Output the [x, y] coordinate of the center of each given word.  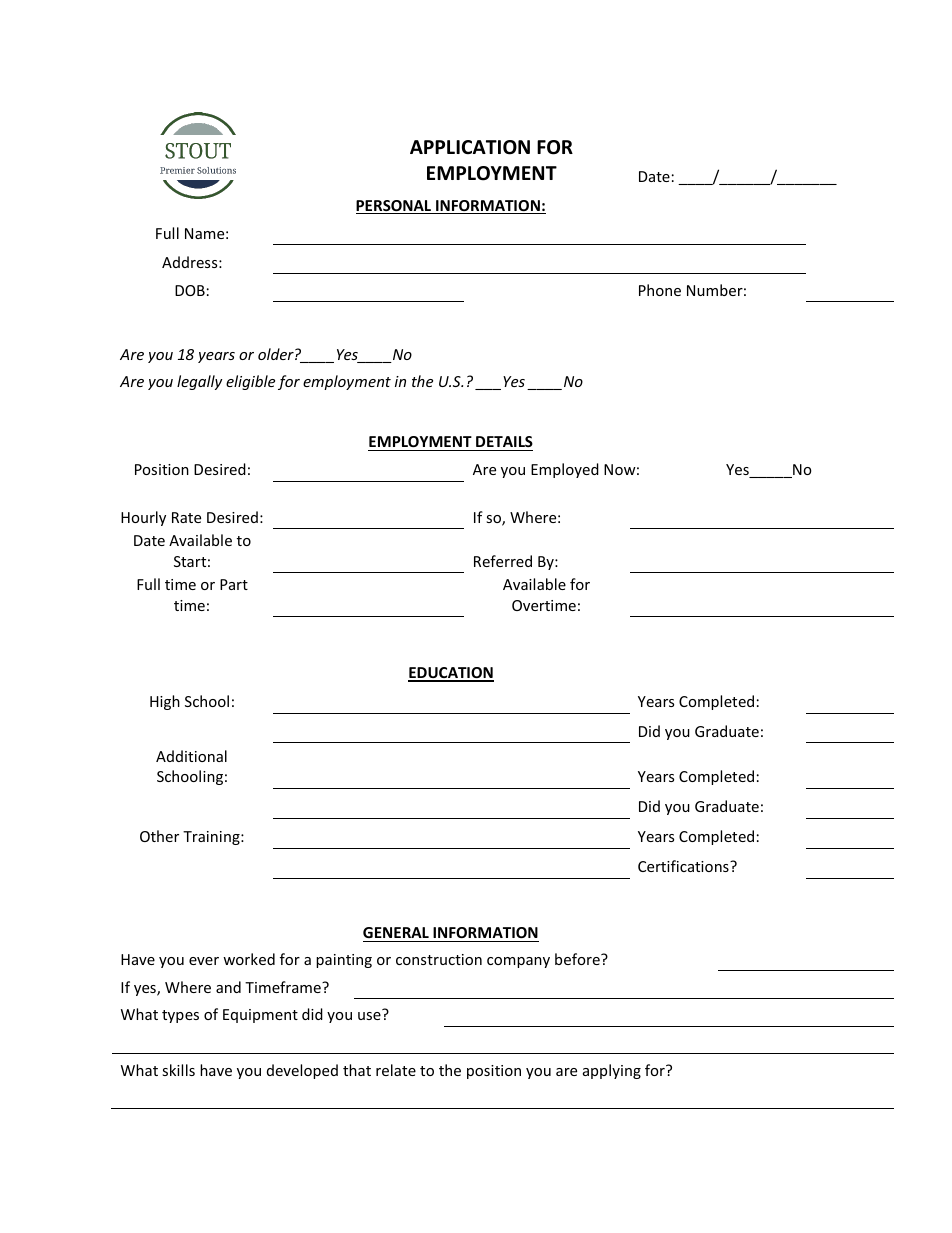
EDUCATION [451, 674]
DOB [190, 290]
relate [396, 1070]
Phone [660, 290]
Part [234, 584]
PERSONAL [394, 207]
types [180, 1016]
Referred [503, 561]
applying [612, 1071]
